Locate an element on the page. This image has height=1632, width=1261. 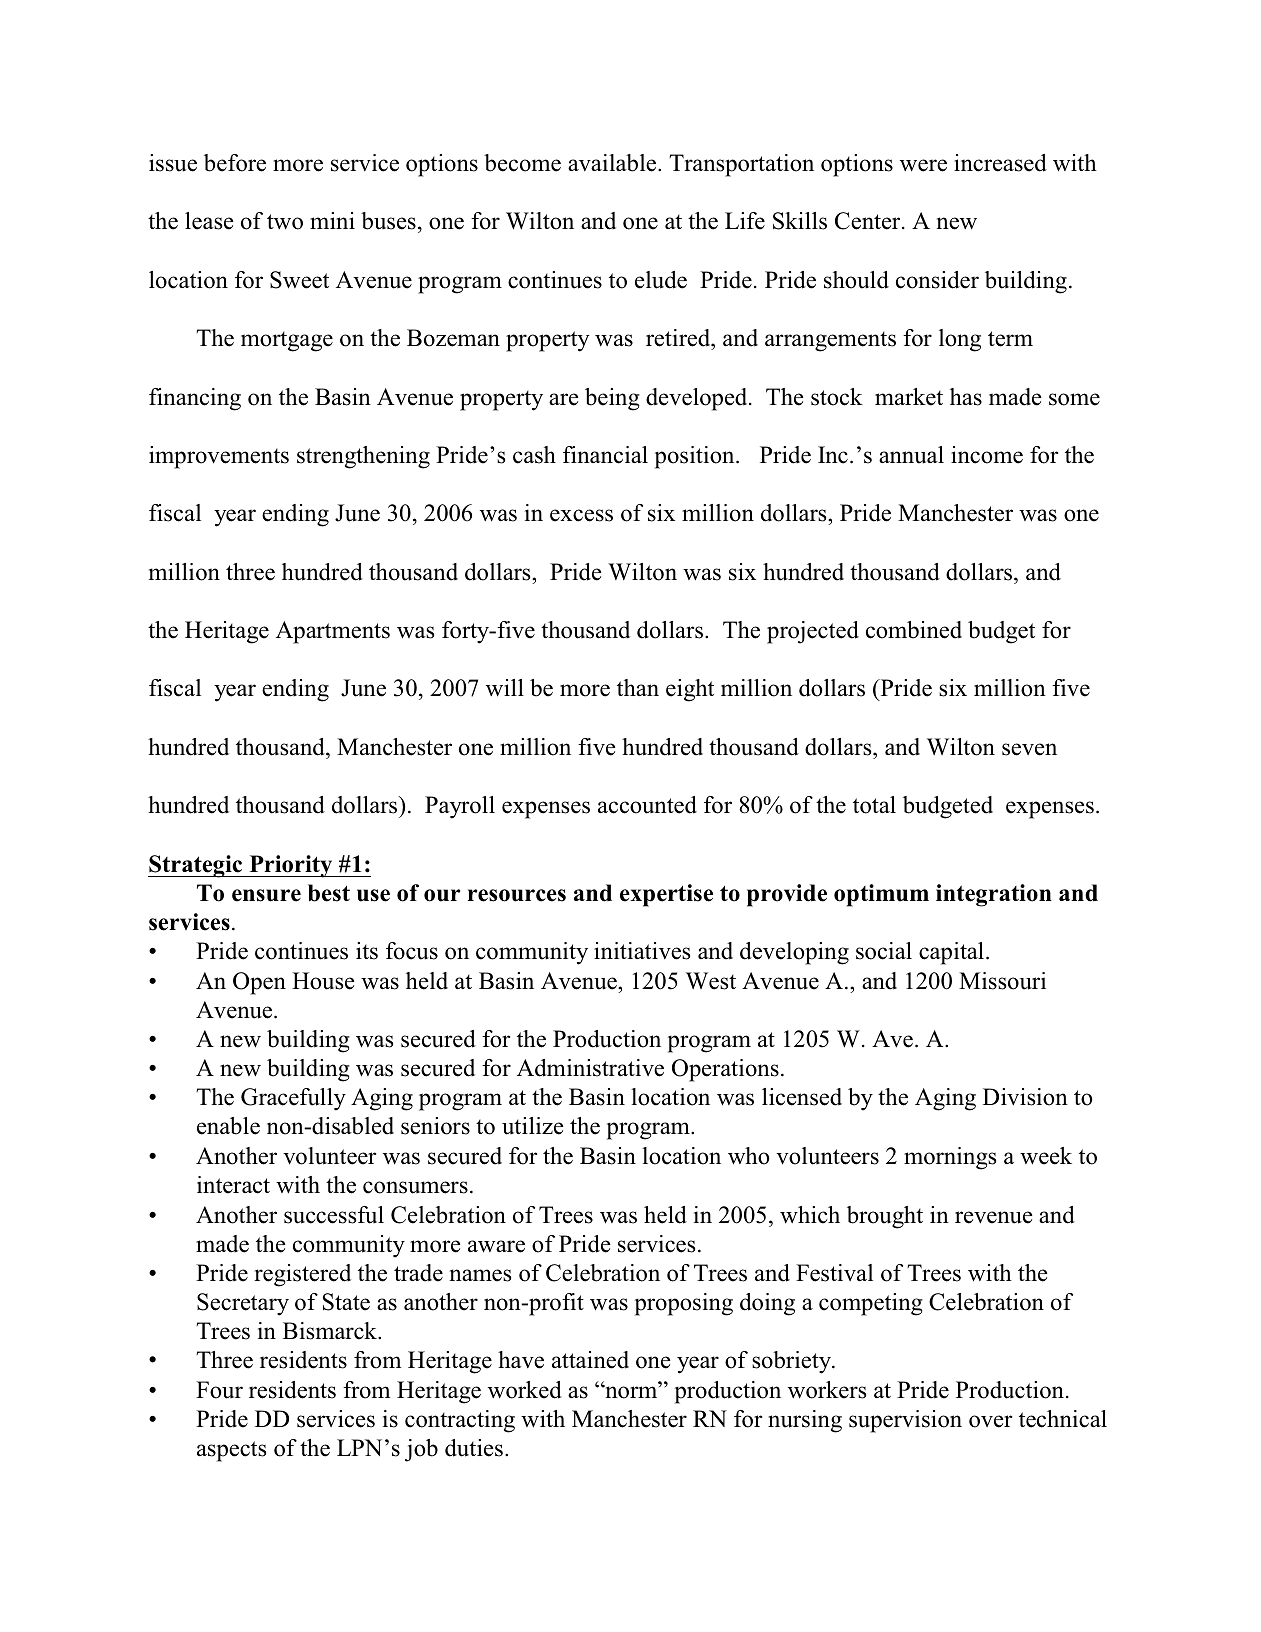
available is located at coordinates (613, 163).
